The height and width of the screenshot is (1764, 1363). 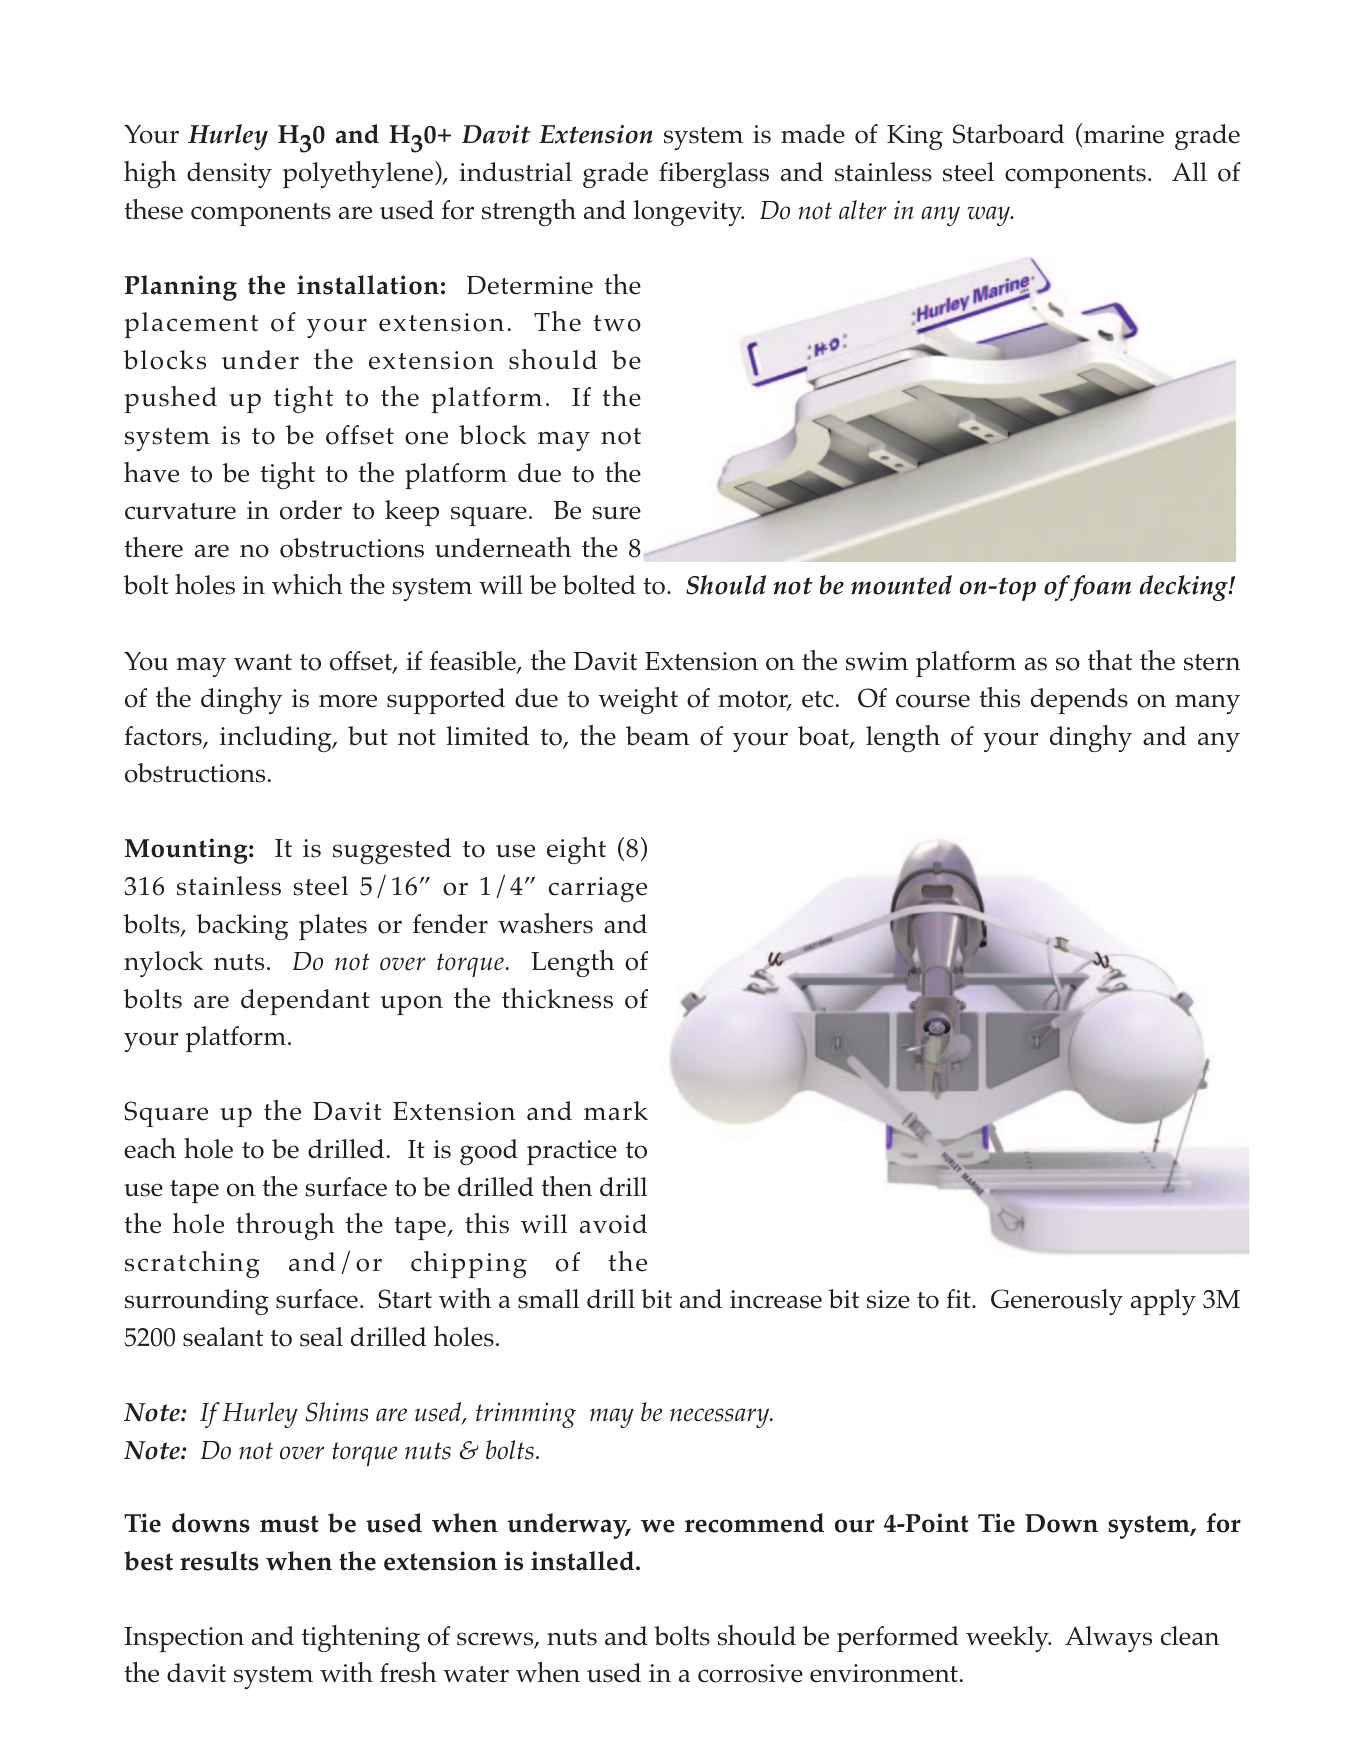 What do you see at coordinates (184, 1639) in the screenshot?
I see `Inspection` at bounding box center [184, 1639].
